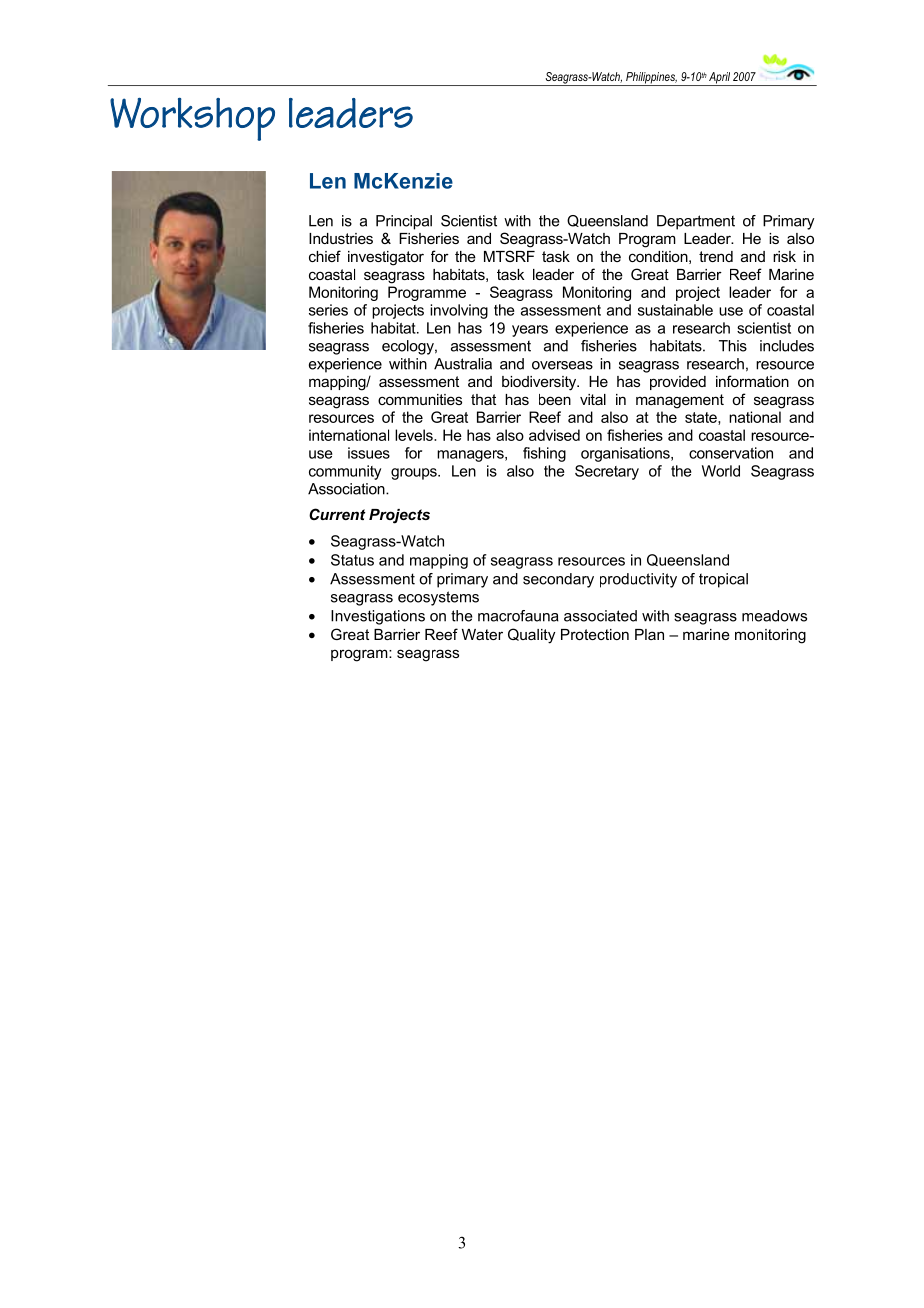  Describe the element at coordinates (192, 119) in the page. I see `Workshop` at that location.
